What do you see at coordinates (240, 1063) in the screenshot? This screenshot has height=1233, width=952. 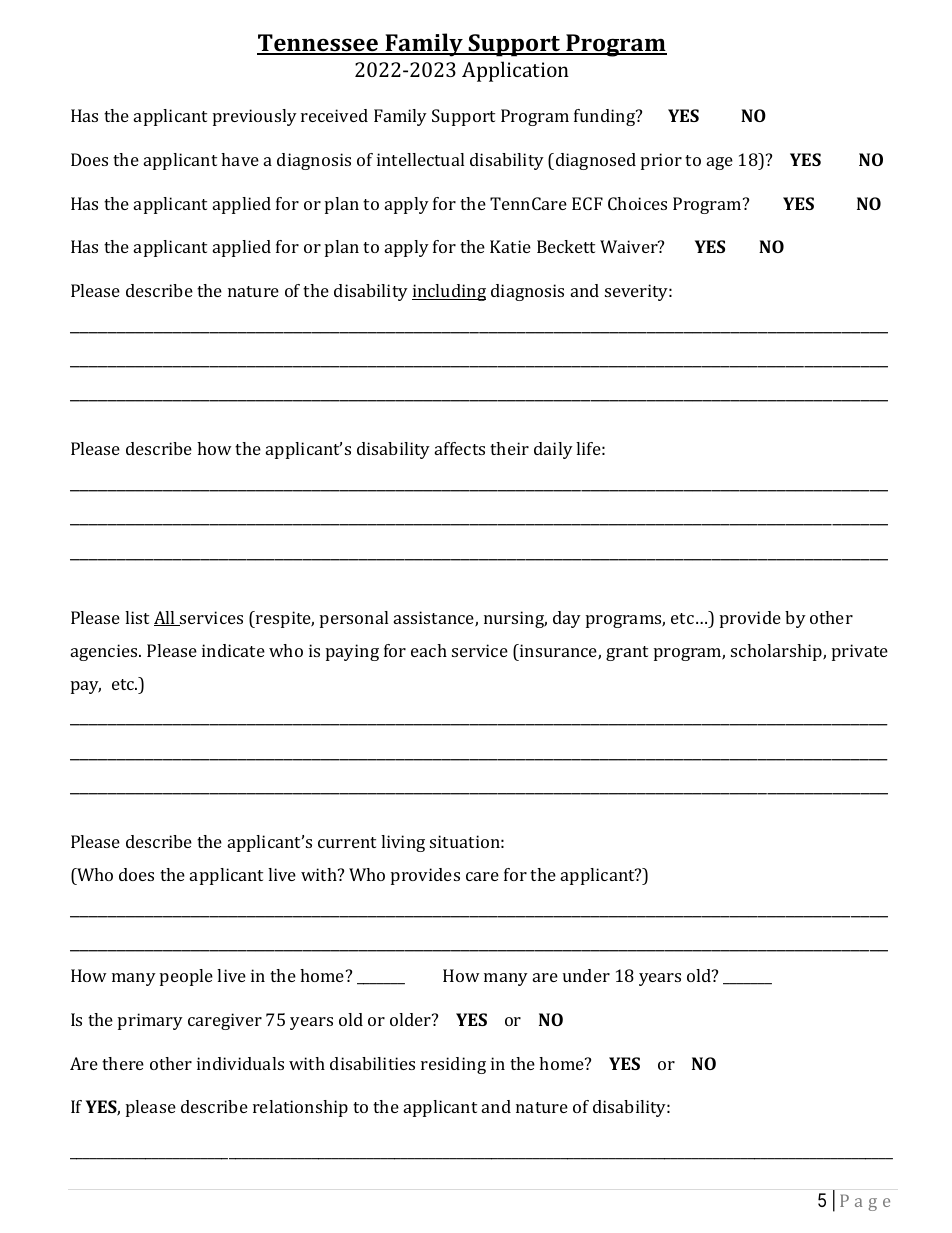 I see `individuals` at bounding box center [240, 1063].
